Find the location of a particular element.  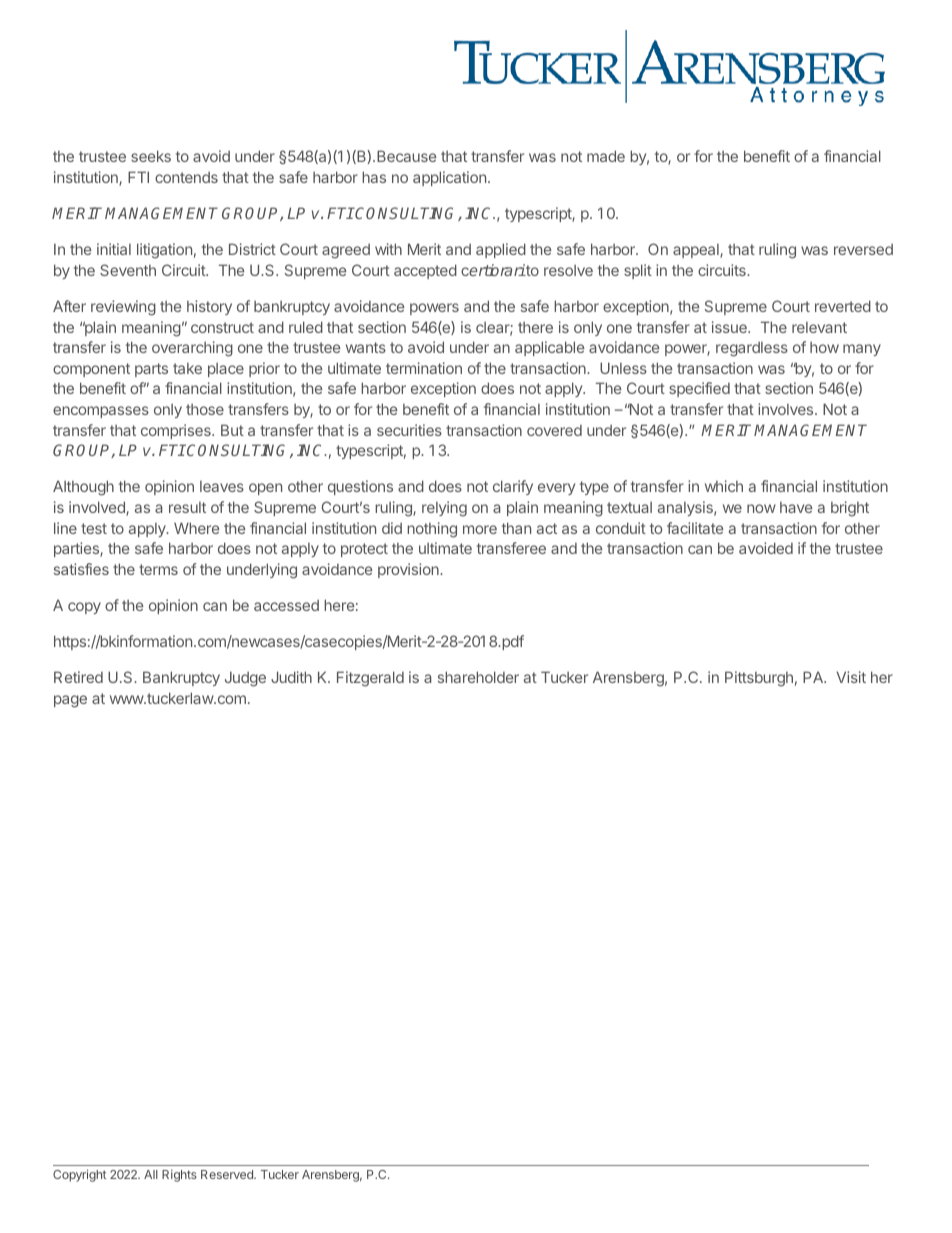

application is located at coordinates (449, 178).
